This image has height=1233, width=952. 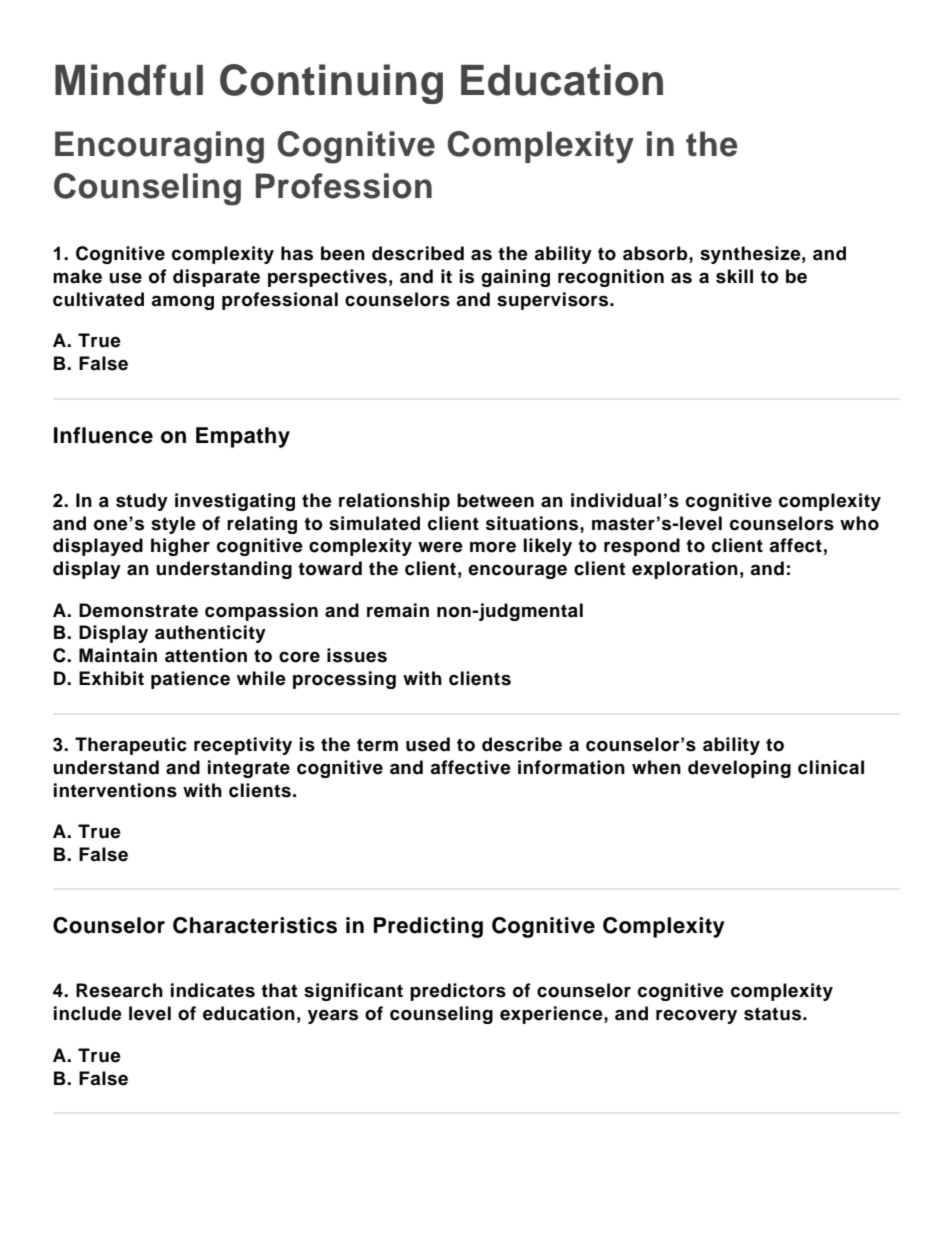 What do you see at coordinates (859, 523) in the image?
I see `who` at bounding box center [859, 523].
